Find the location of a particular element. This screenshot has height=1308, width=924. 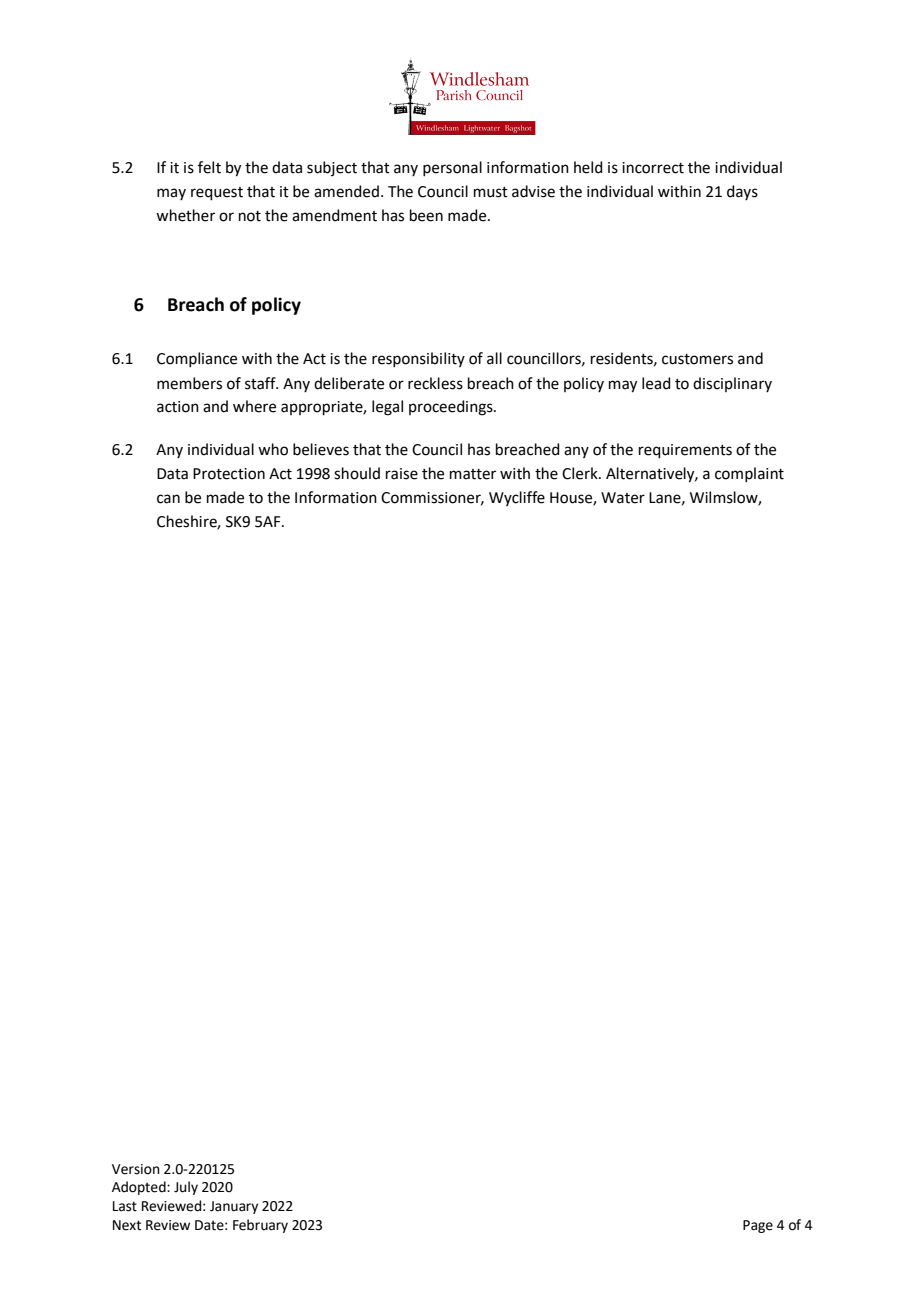

raise is located at coordinates (402, 474).
